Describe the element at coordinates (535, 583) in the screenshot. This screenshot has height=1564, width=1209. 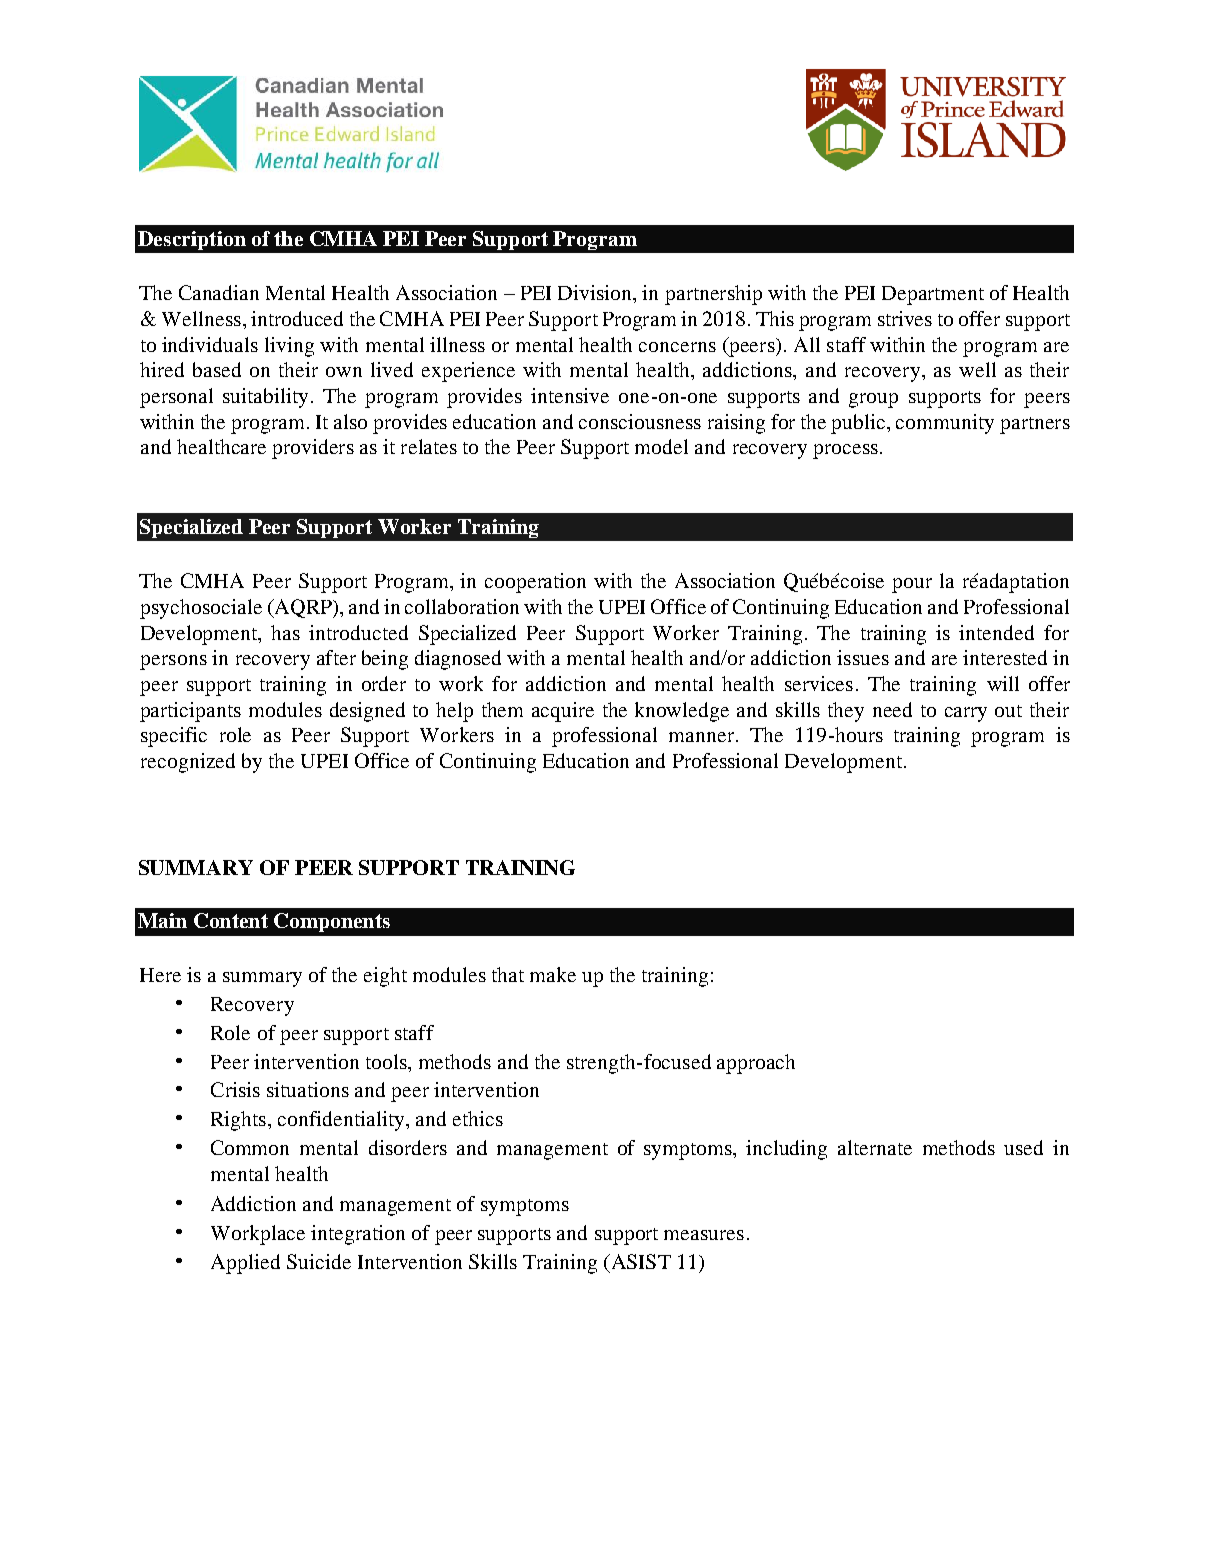
I see `cooperation` at that location.
